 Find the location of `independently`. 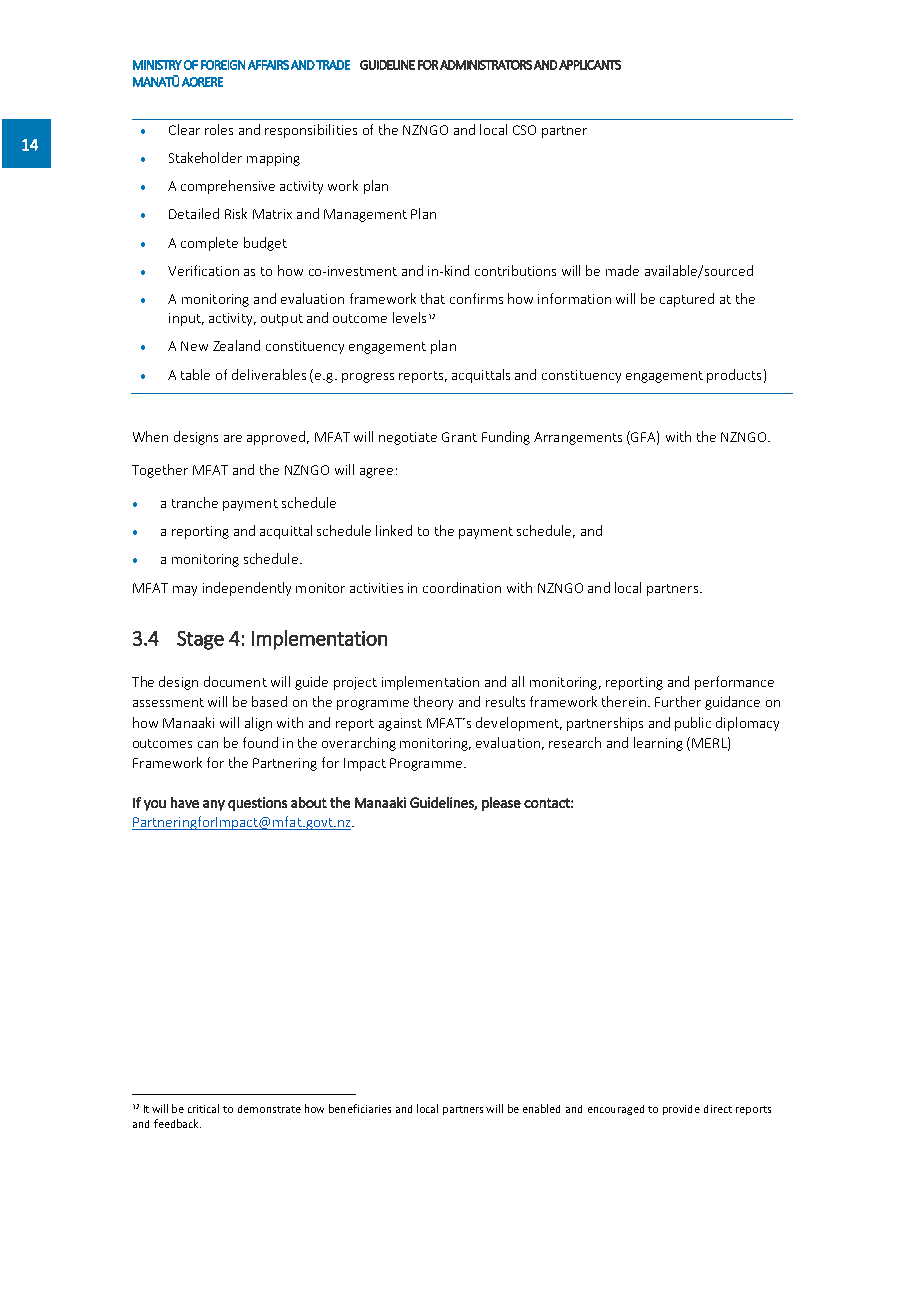

independently is located at coordinates (247, 589).
